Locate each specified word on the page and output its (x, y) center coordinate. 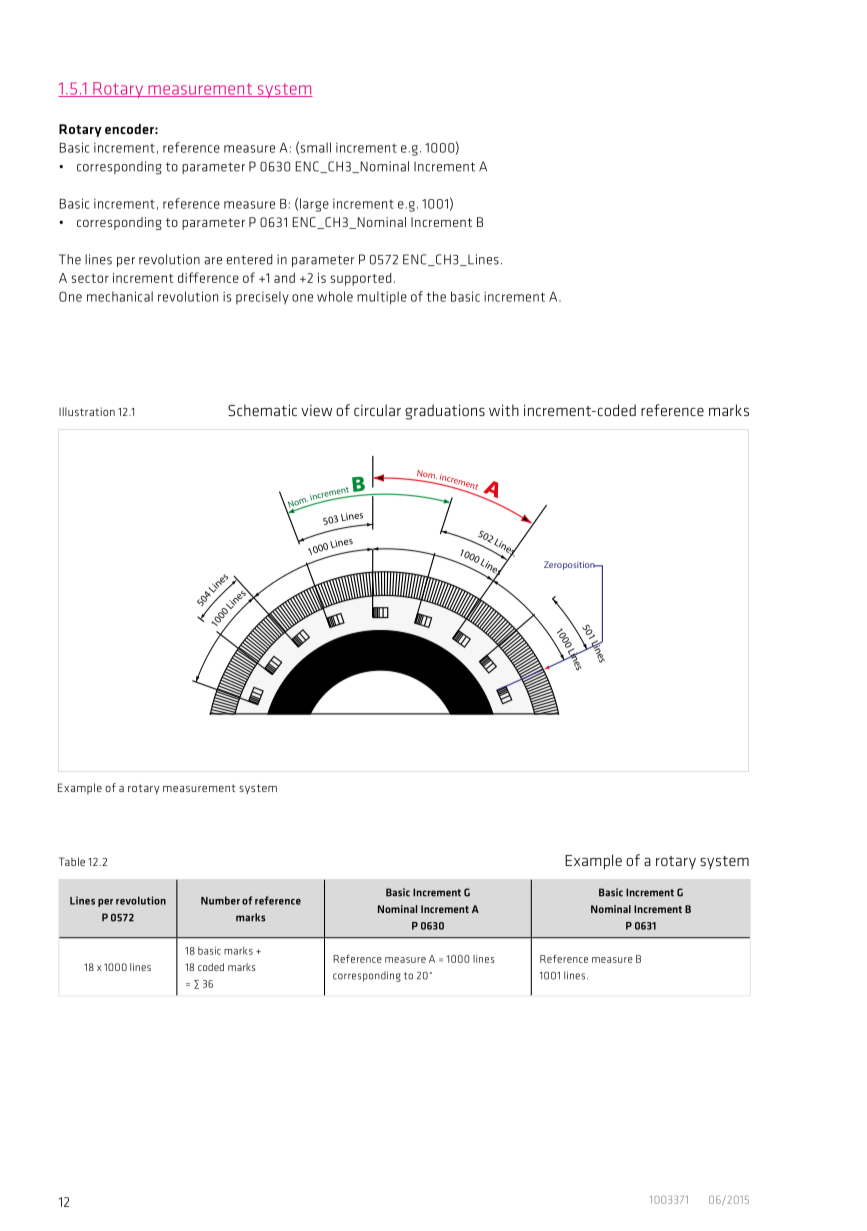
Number (220, 900)
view (316, 410)
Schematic (262, 410)
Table (72, 861)
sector (90, 278)
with (504, 410)
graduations (445, 412)
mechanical (120, 296)
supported (361, 279)
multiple (382, 298)
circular (377, 410)
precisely (262, 298)
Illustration (87, 411)
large (314, 205)
